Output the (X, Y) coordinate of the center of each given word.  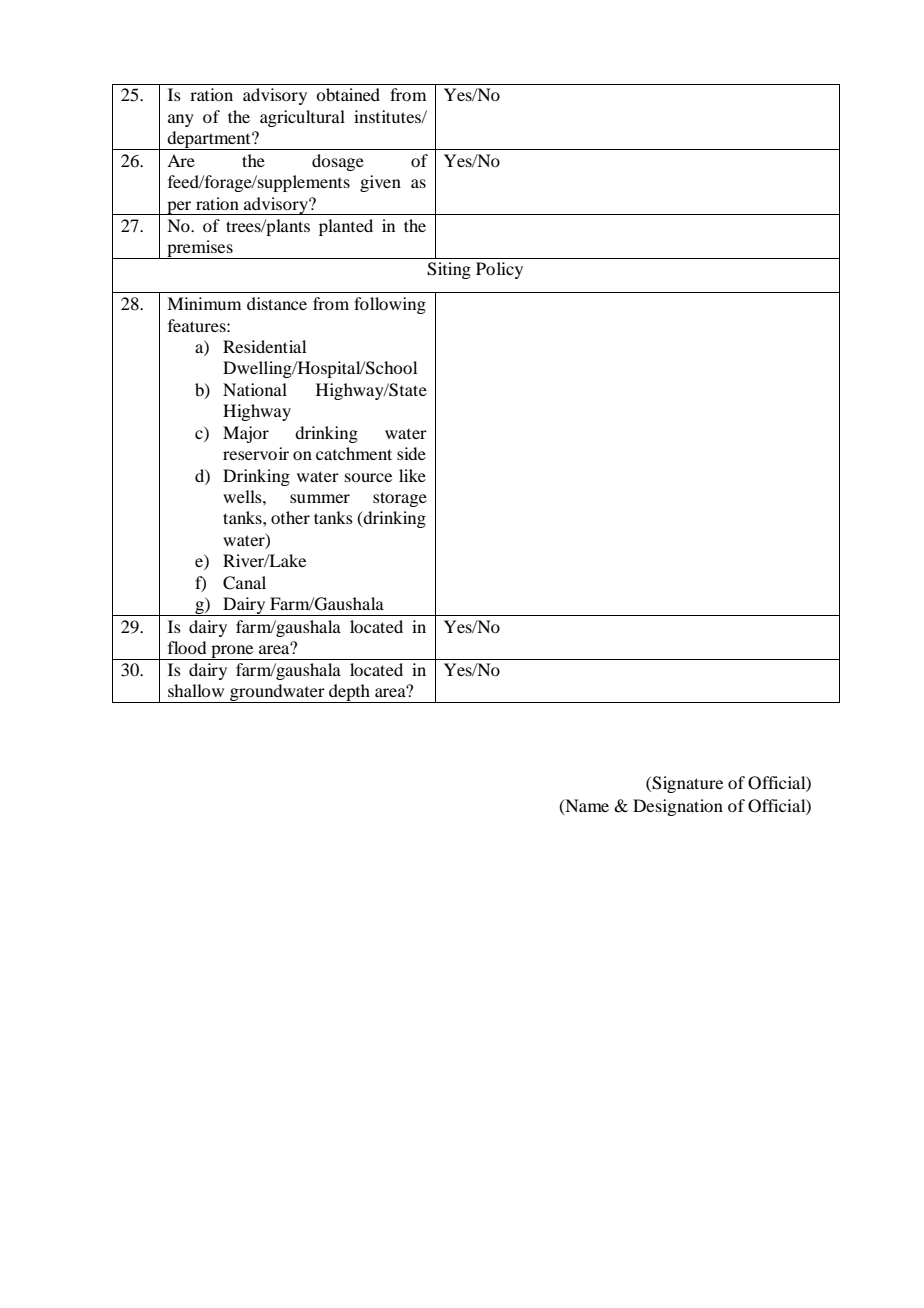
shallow (196, 690)
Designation (678, 807)
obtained (348, 94)
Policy (499, 270)
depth (350, 693)
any (181, 120)
